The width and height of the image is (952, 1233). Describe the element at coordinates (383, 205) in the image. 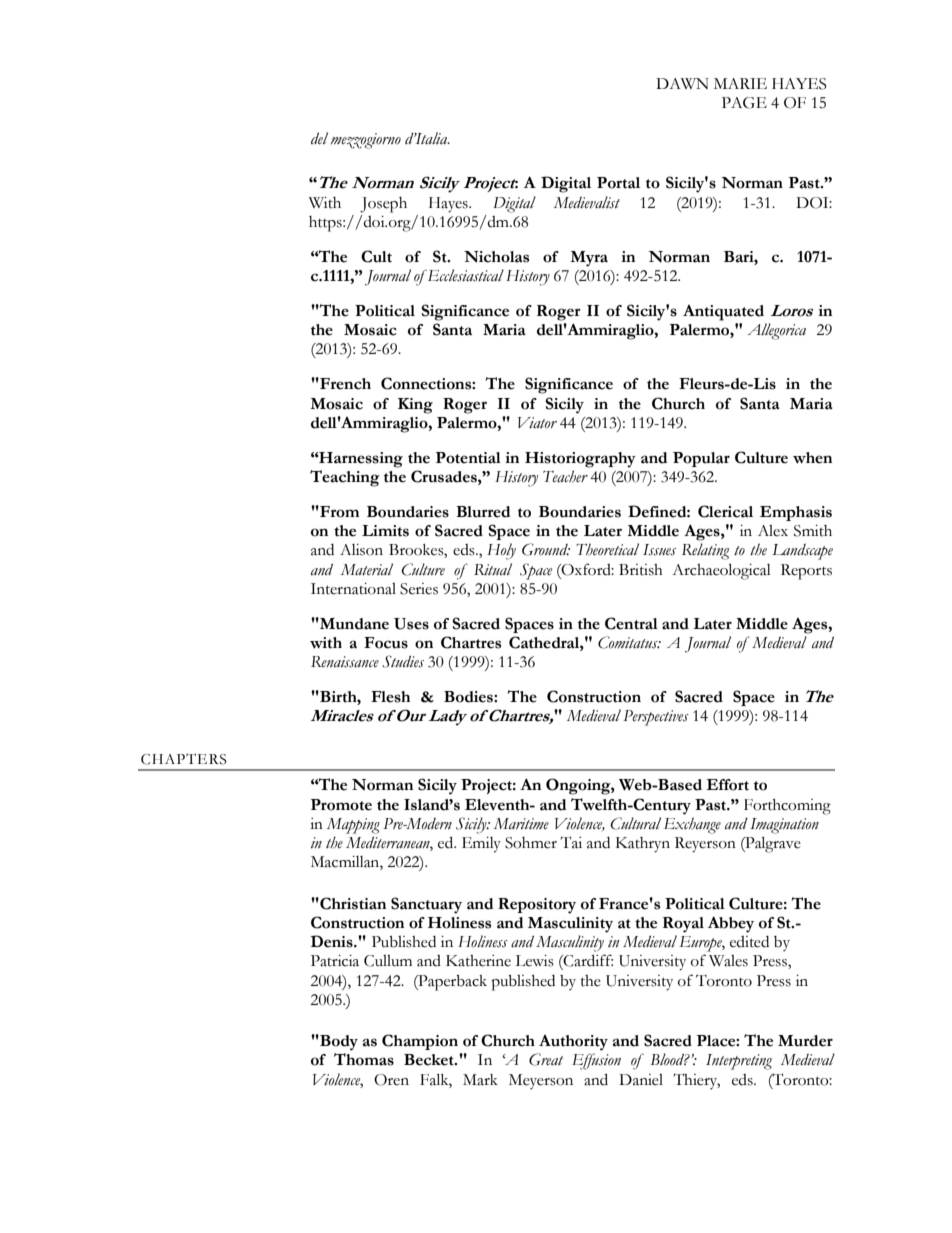

I see `Joseph` at that location.
